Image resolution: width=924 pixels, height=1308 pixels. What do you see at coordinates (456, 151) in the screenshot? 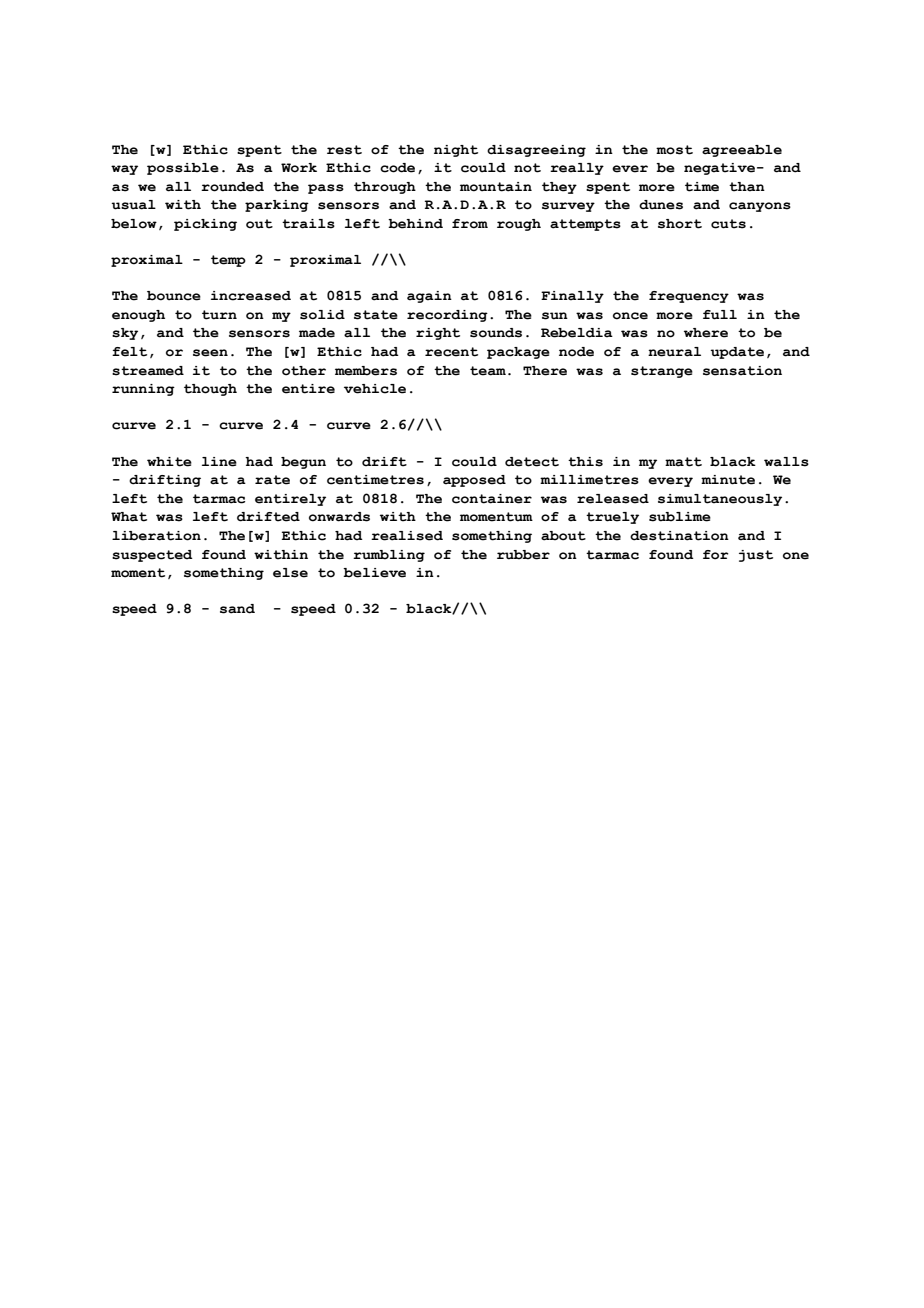
I see `night` at bounding box center [456, 151].
